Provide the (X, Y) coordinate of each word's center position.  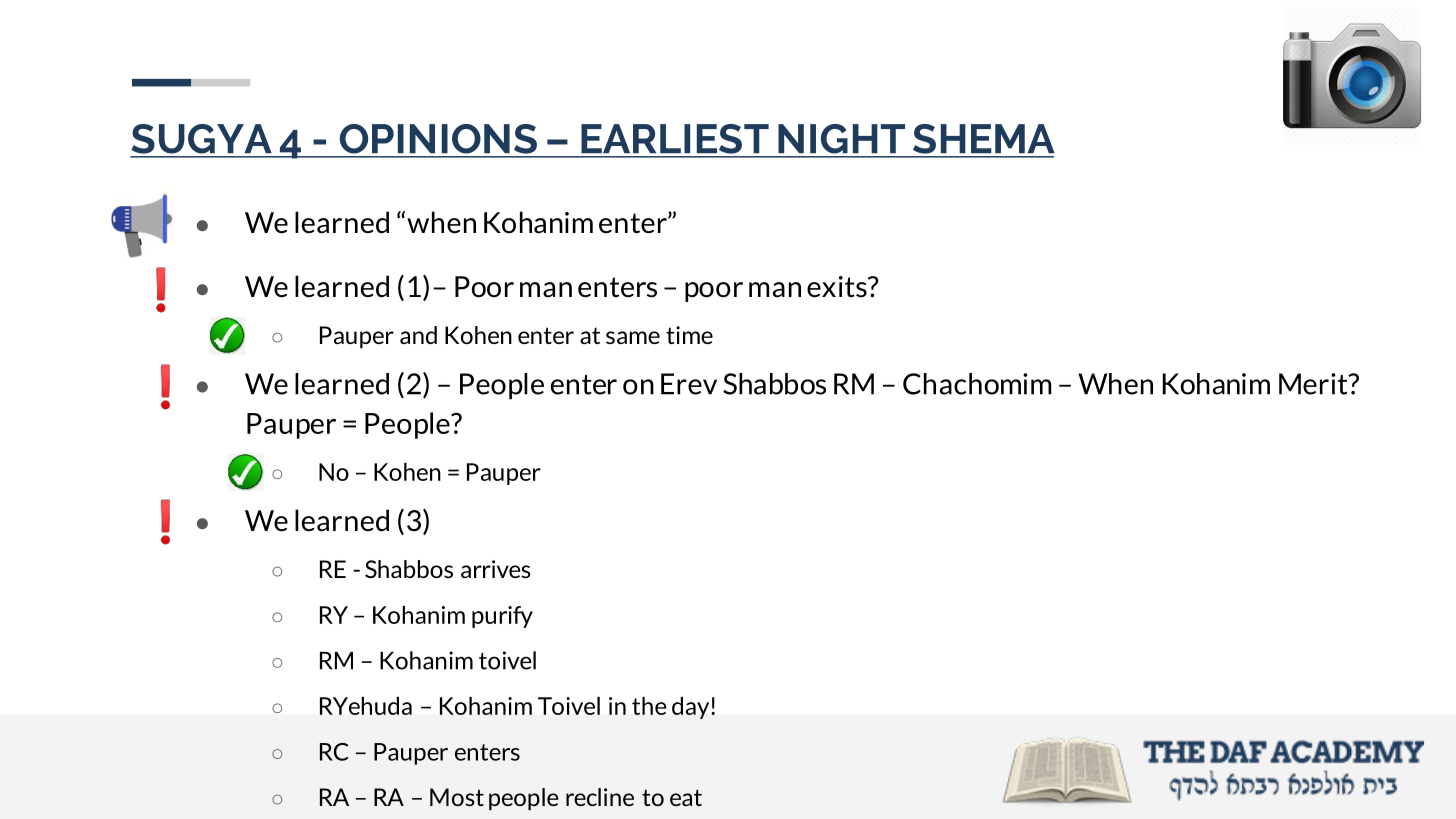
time (689, 335)
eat (686, 797)
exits (838, 287)
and (418, 335)
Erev (689, 384)
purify (502, 617)
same (633, 337)
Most (457, 797)
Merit (1314, 384)
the (649, 706)
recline (600, 797)
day (692, 708)
